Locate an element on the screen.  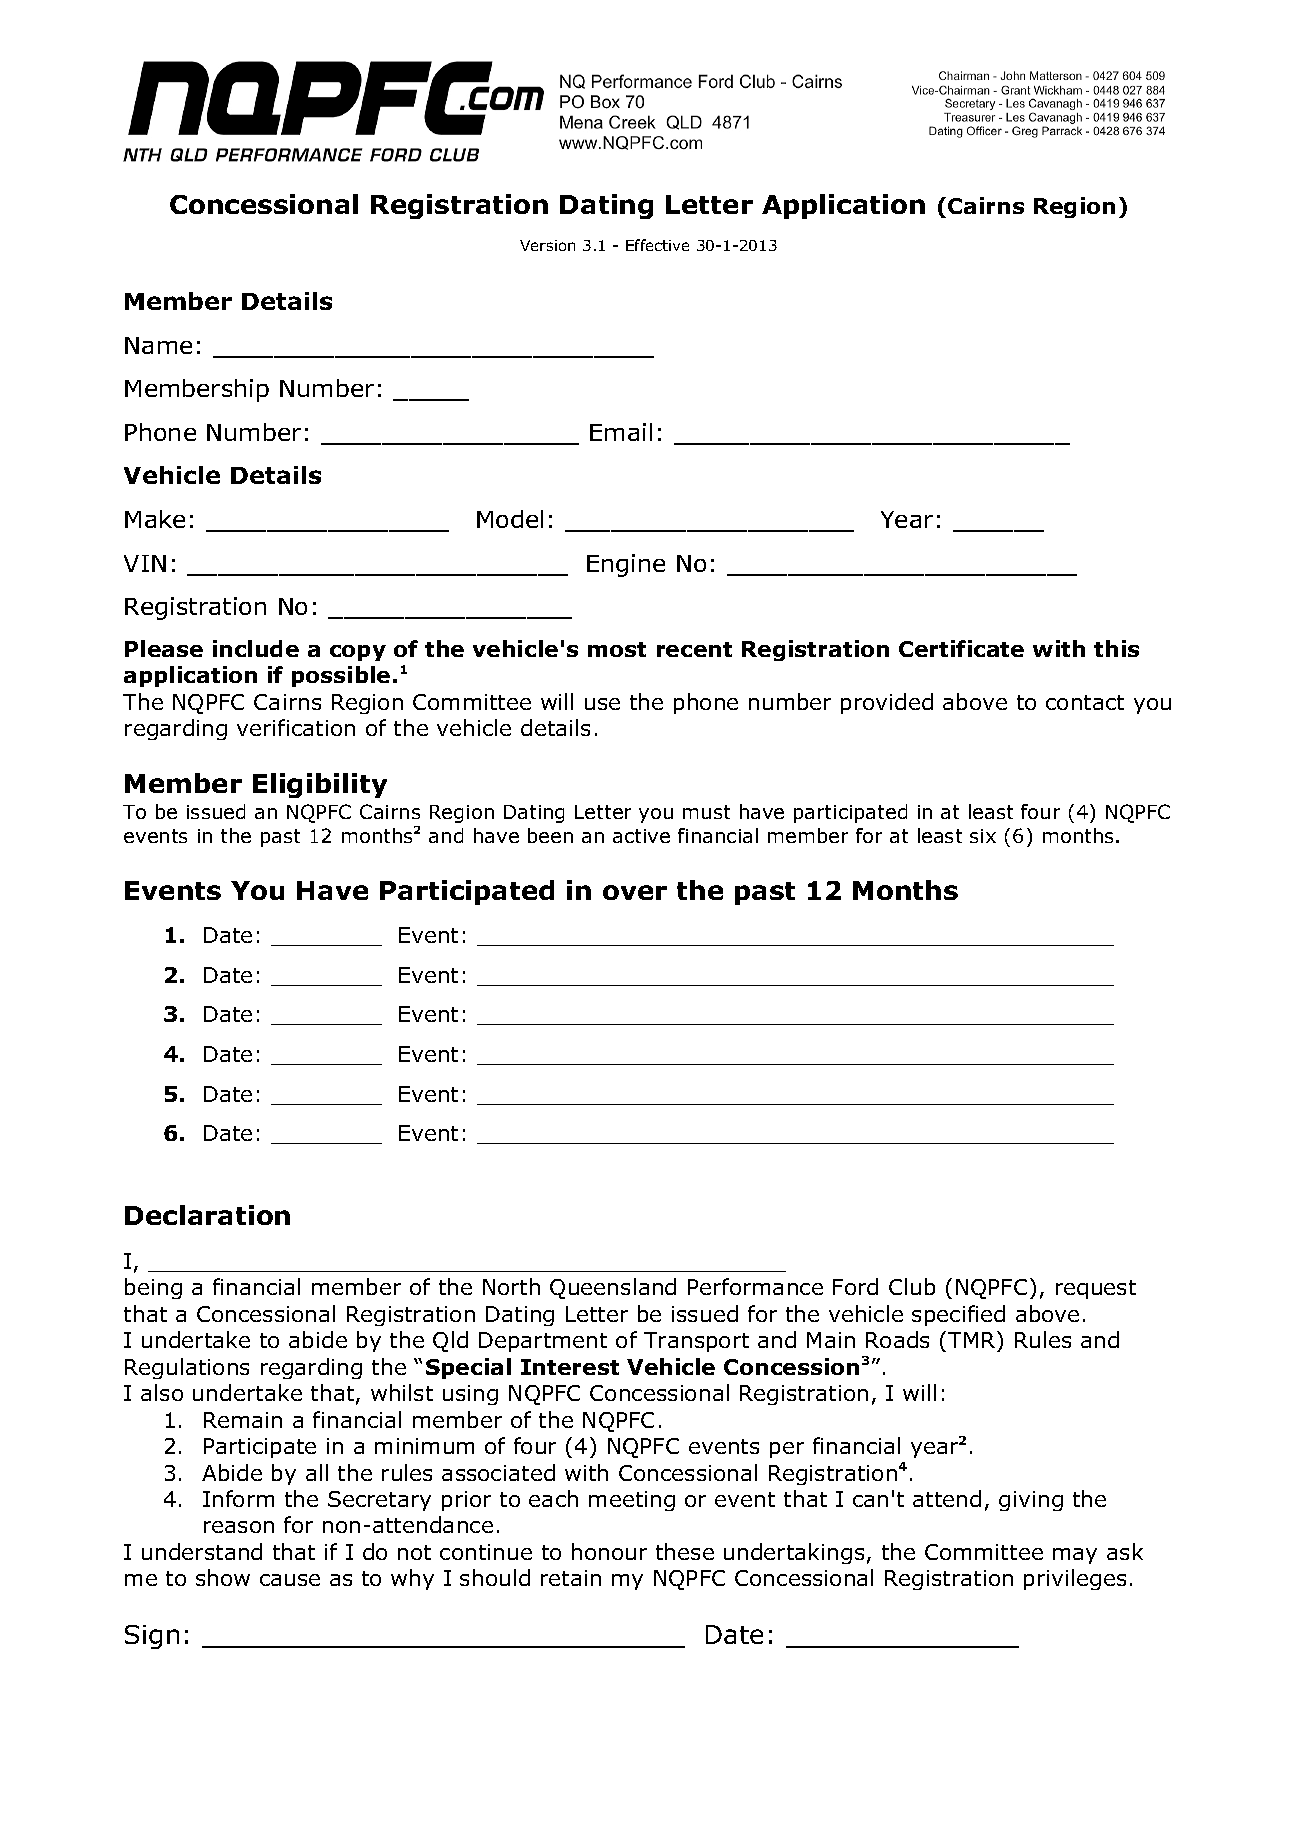
Name is located at coordinates (158, 345).
